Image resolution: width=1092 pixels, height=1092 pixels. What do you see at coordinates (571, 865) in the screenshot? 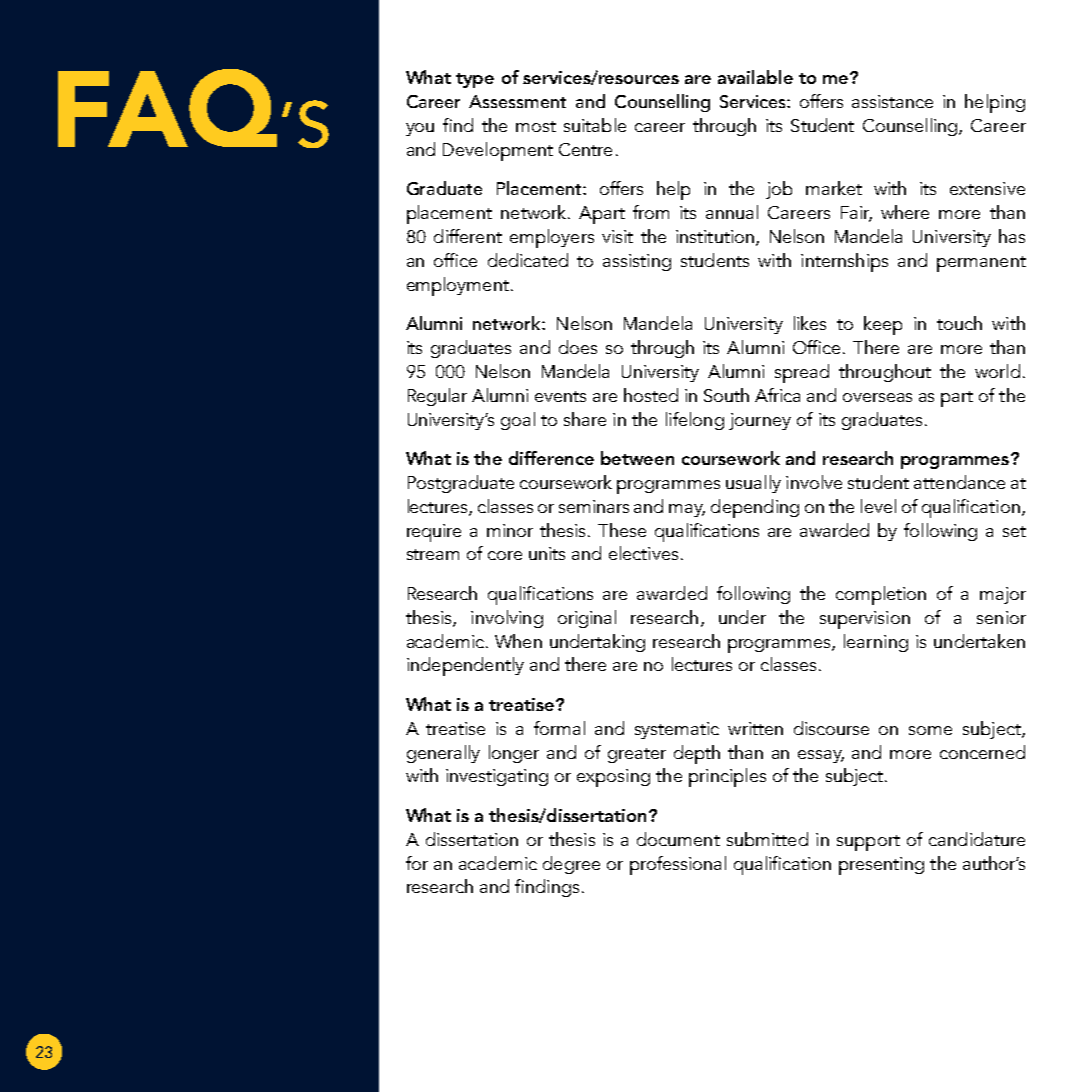
I see `degree` at bounding box center [571, 865].
